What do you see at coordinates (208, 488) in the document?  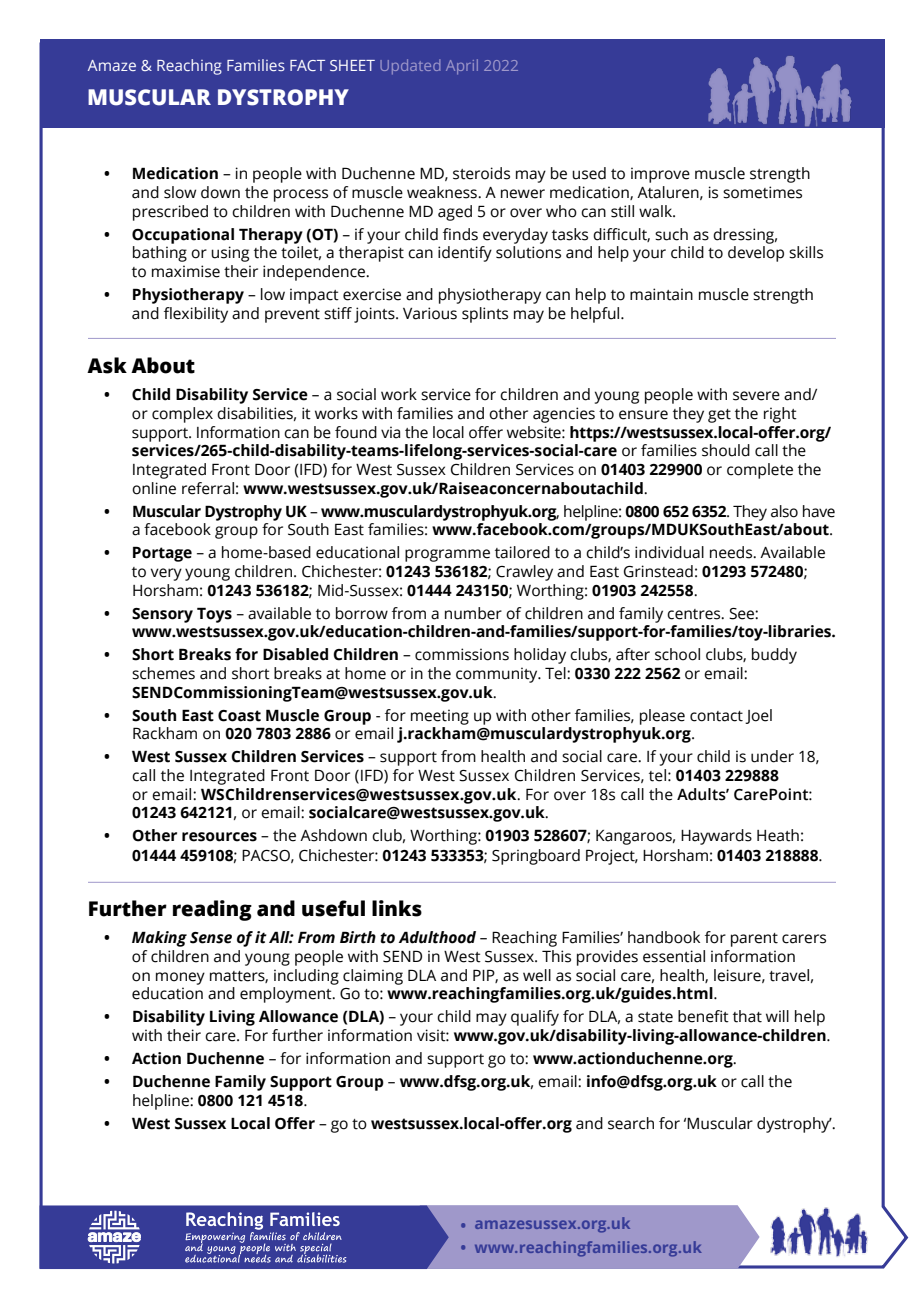 I see `referral` at bounding box center [208, 488].
